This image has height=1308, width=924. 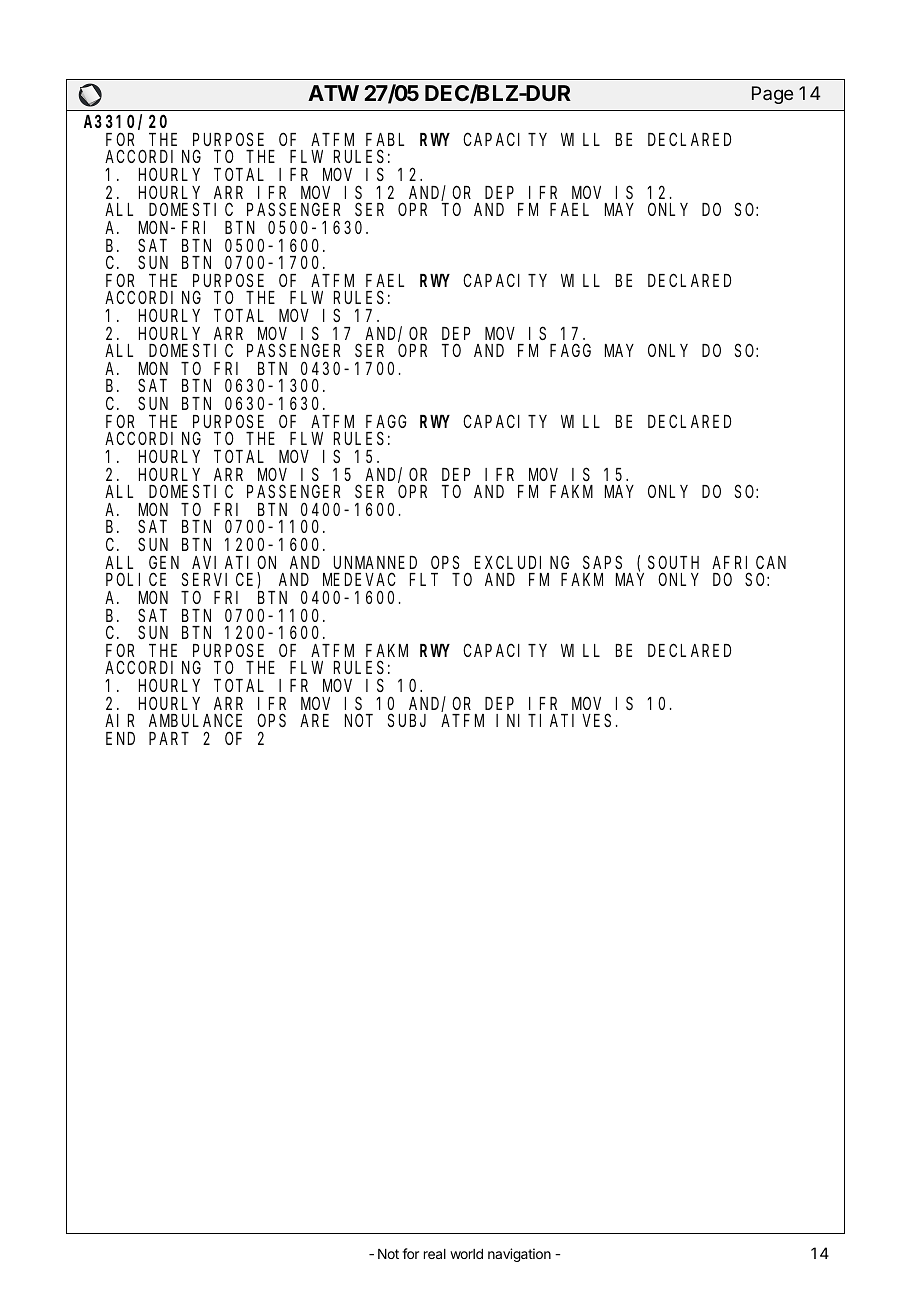 I want to click on SUBJ, so click(x=407, y=721).
